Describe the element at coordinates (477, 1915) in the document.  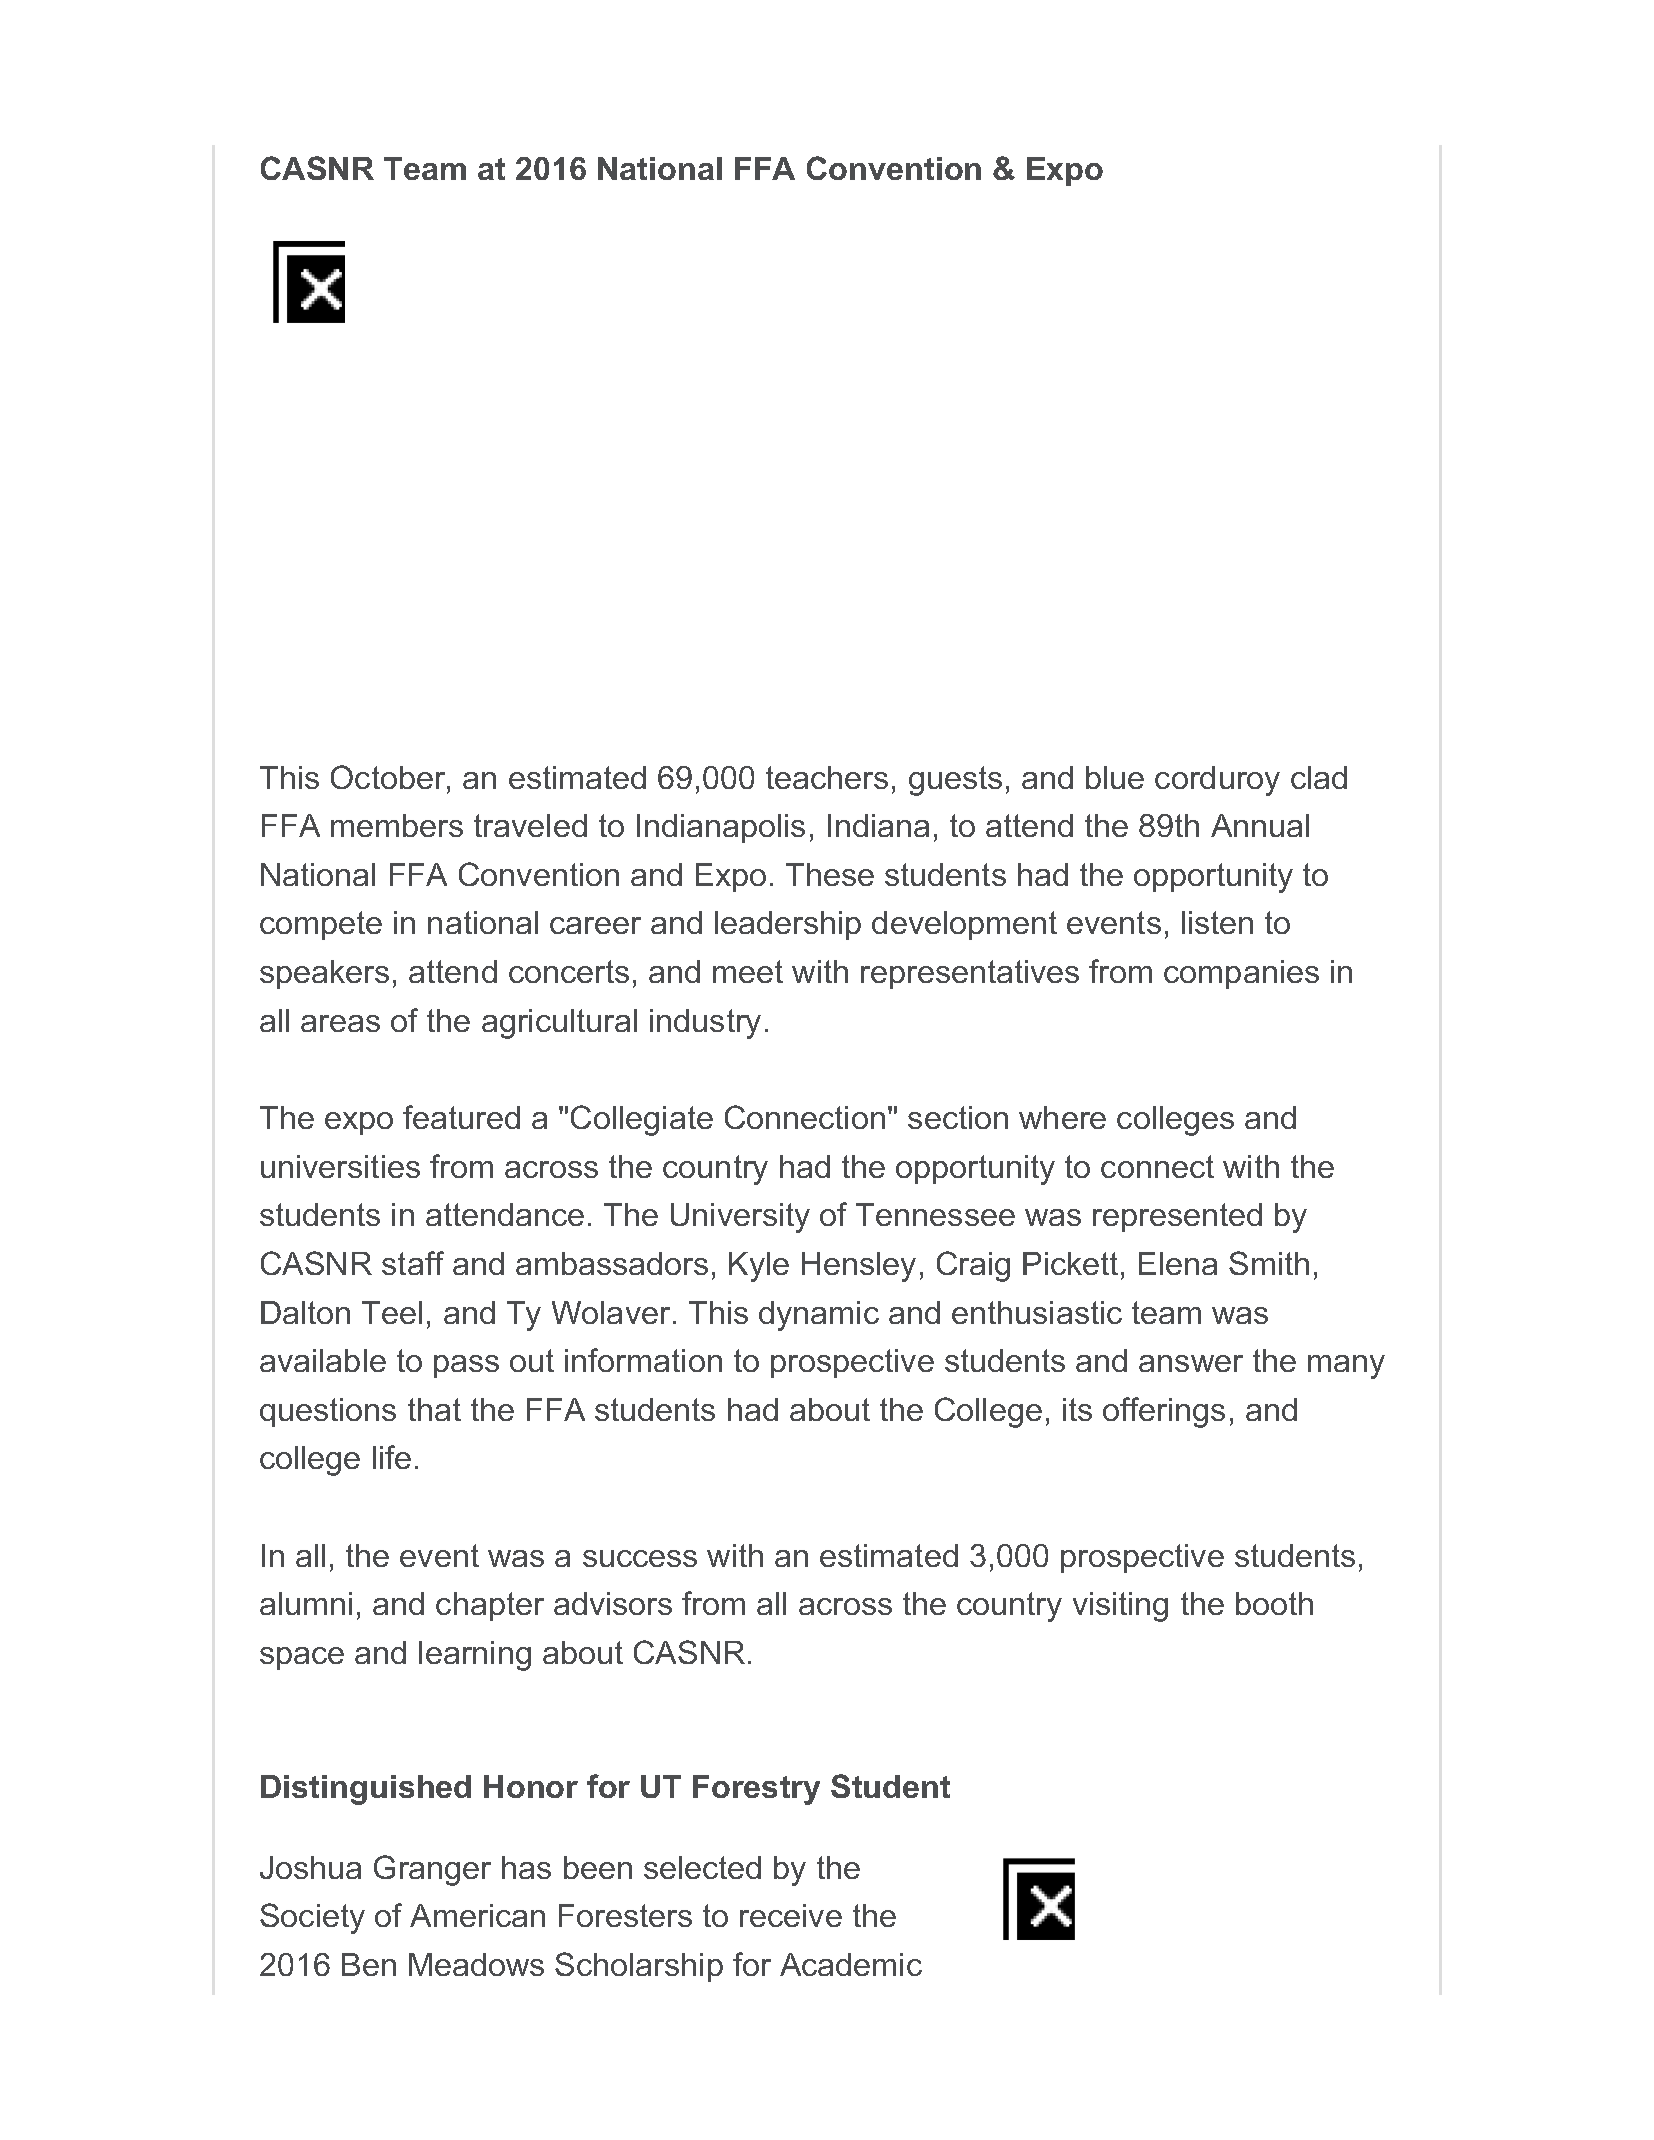
I see `American` at that location.
